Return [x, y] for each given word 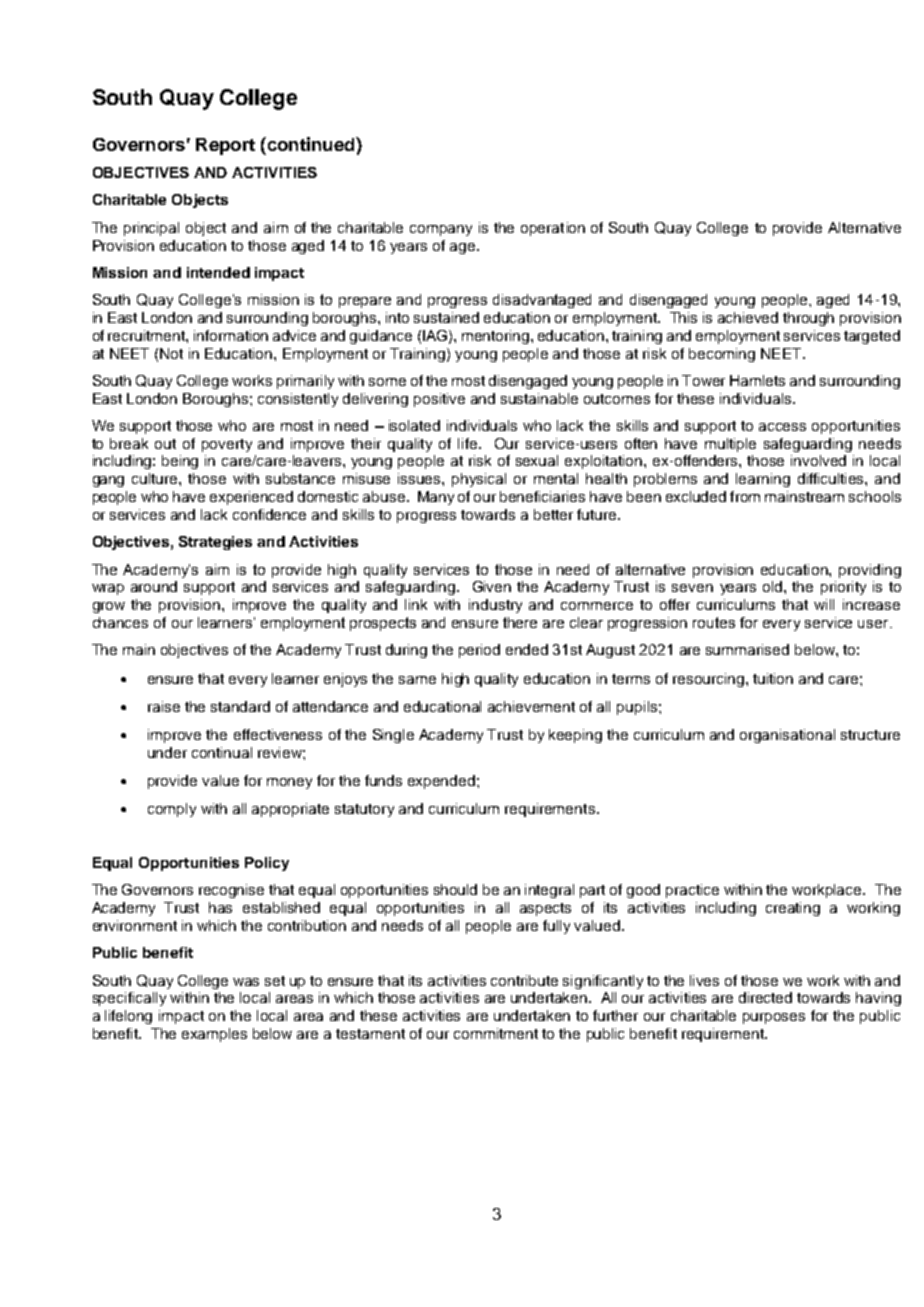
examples [214, 1035]
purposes [774, 1018]
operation [553, 229]
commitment [496, 1033]
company [441, 230]
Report [225, 146]
